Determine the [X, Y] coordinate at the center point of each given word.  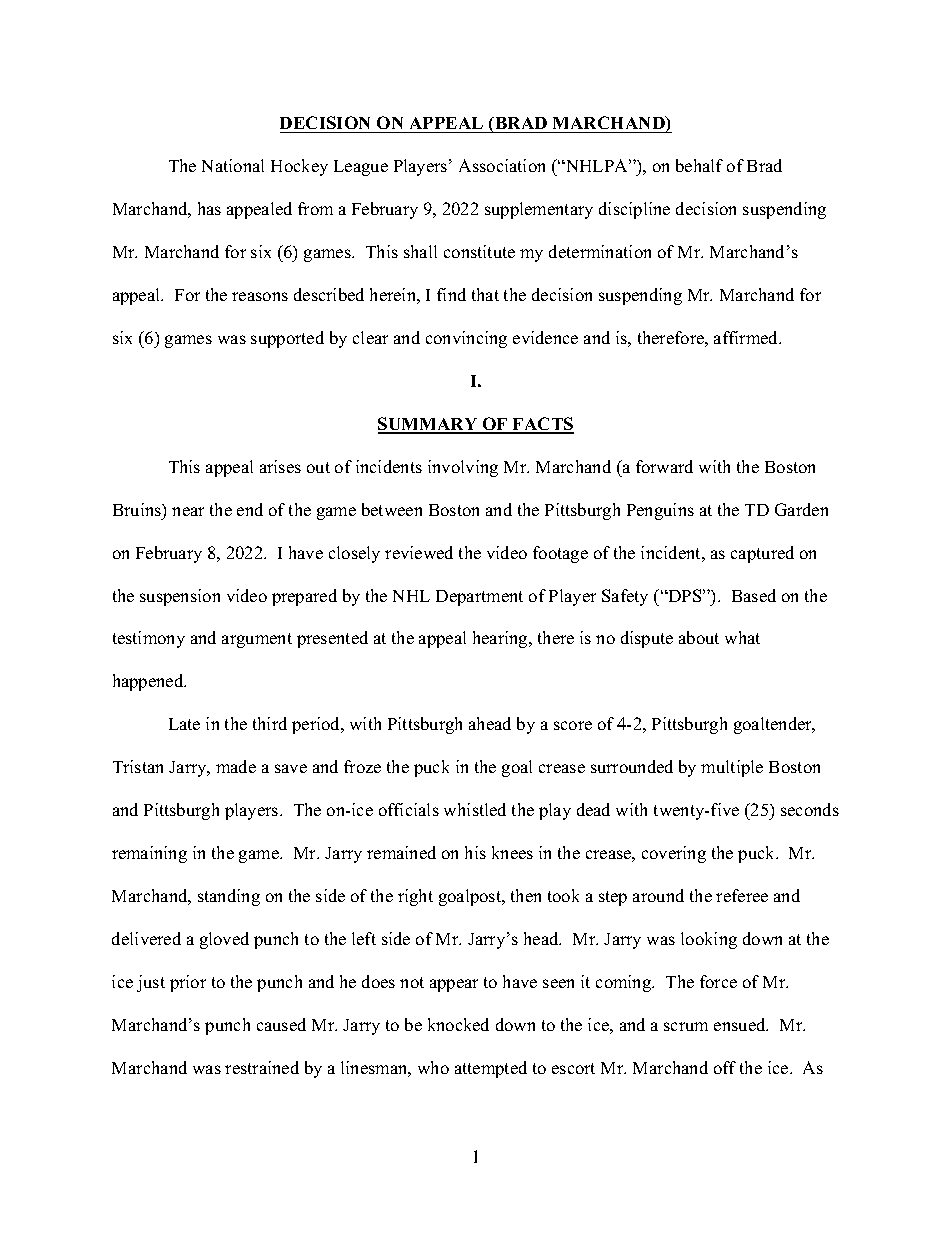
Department [479, 598]
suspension [180, 597]
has [209, 208]
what [742, 637]
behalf [699, 165]
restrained [262, 1067]
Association [502, 165]
